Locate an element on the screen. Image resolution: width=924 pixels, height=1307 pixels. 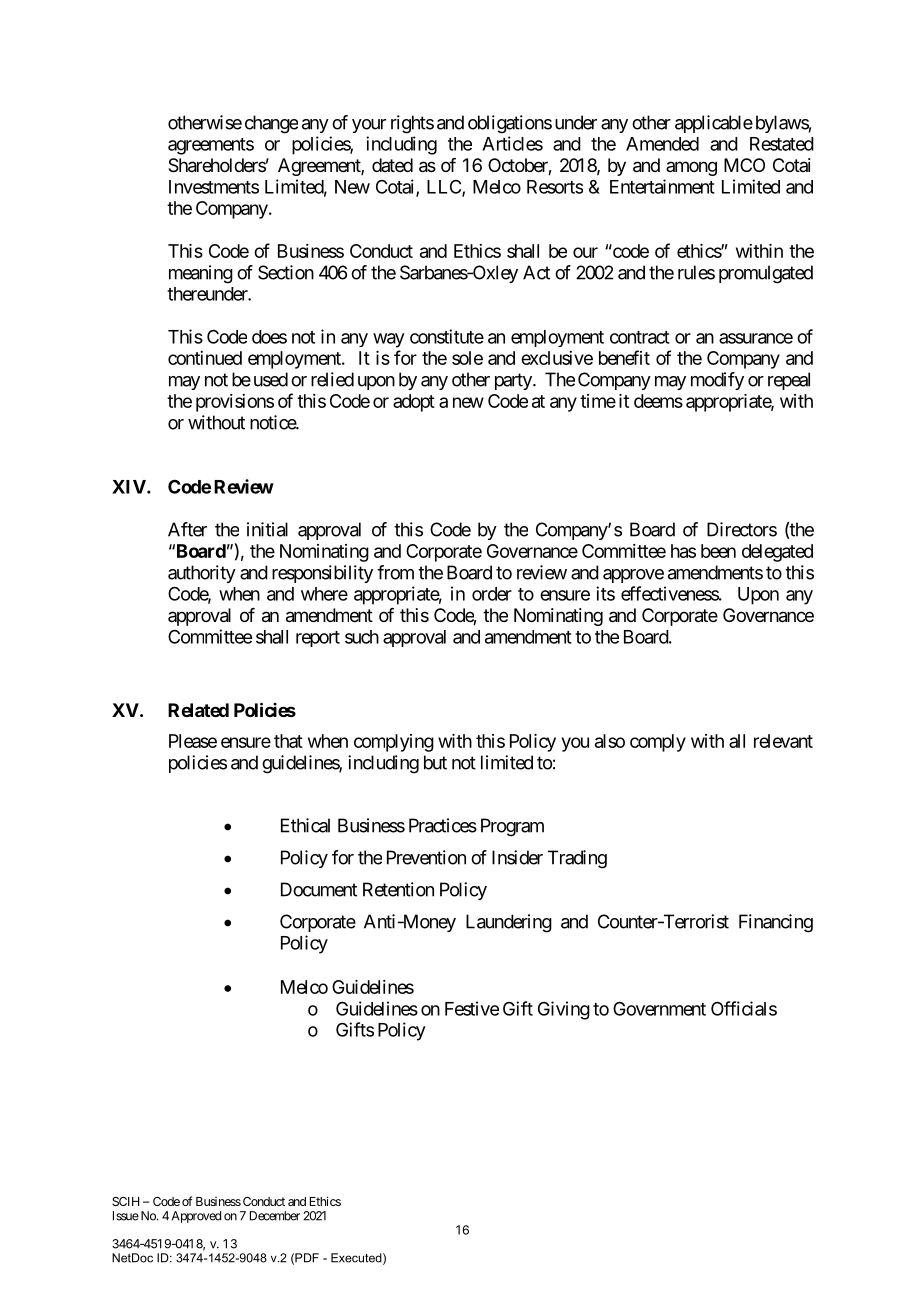
from is located at coordinates (395, 572).
